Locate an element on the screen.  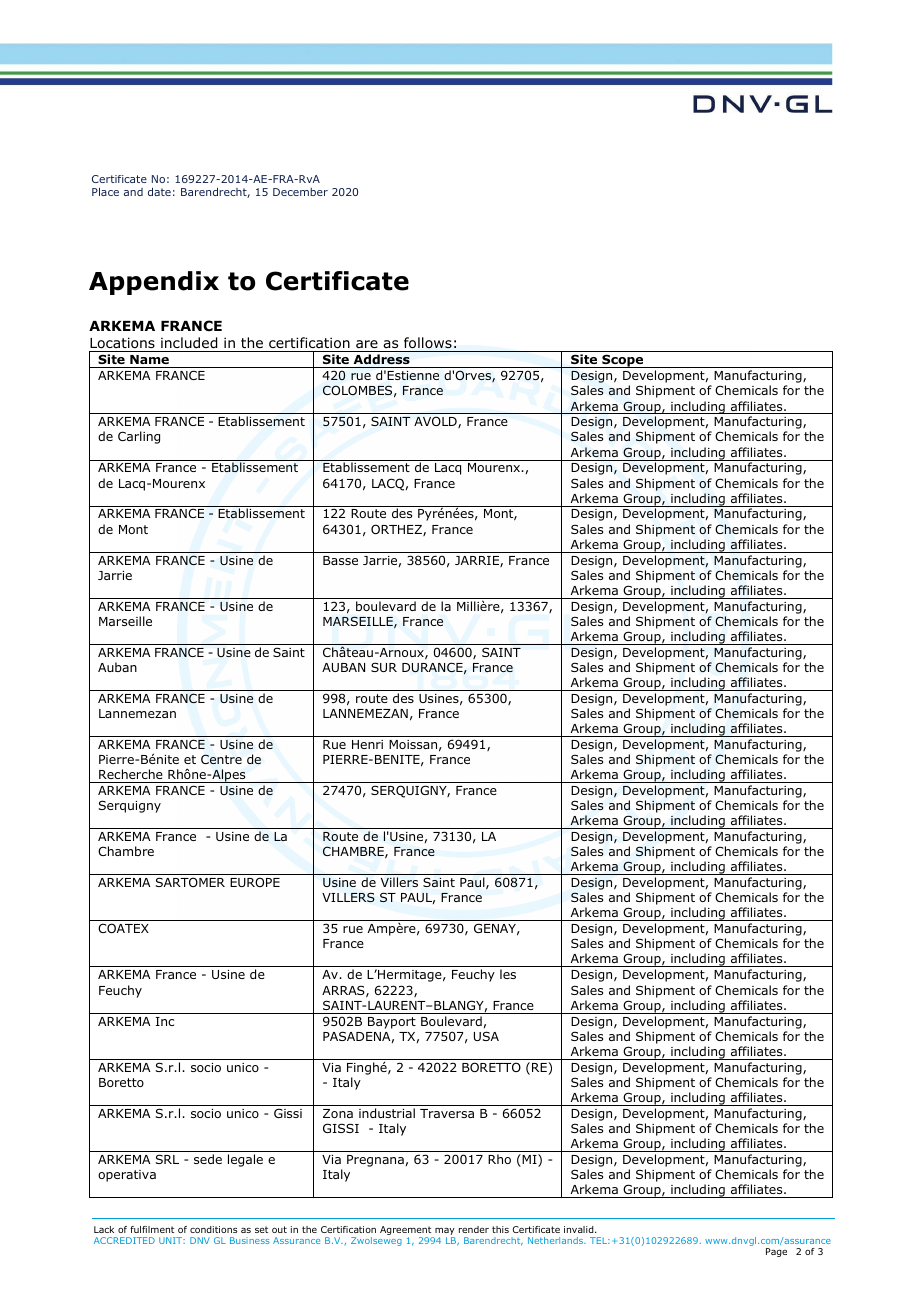
conditions is located at coordinates (213, 1229).
